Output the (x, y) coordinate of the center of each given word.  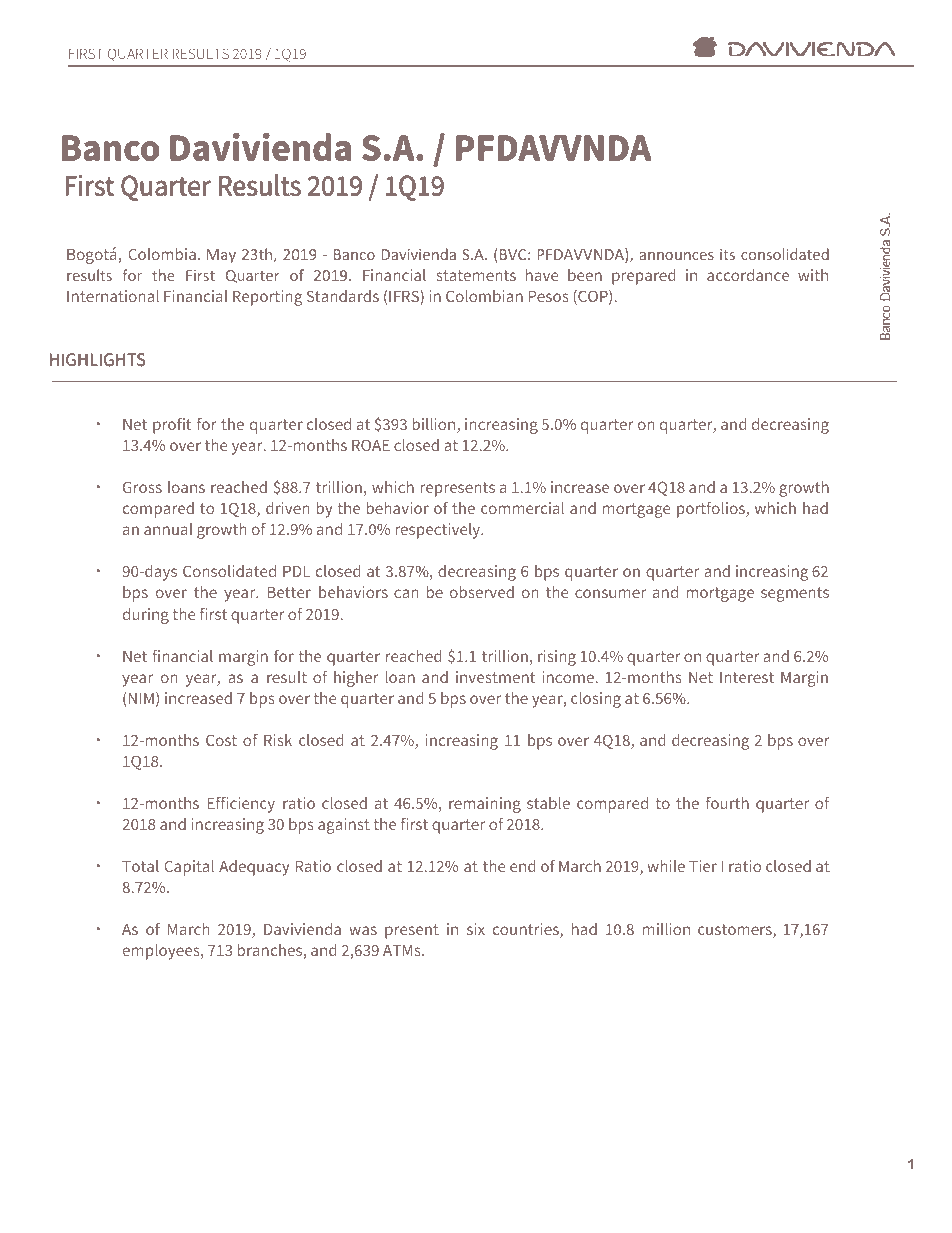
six (476, 929)
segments (795, 594)
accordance (748, 275)
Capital (189, 868)
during (146, 616)
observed (482, 592)
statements (476, 275)
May (221, 256)
